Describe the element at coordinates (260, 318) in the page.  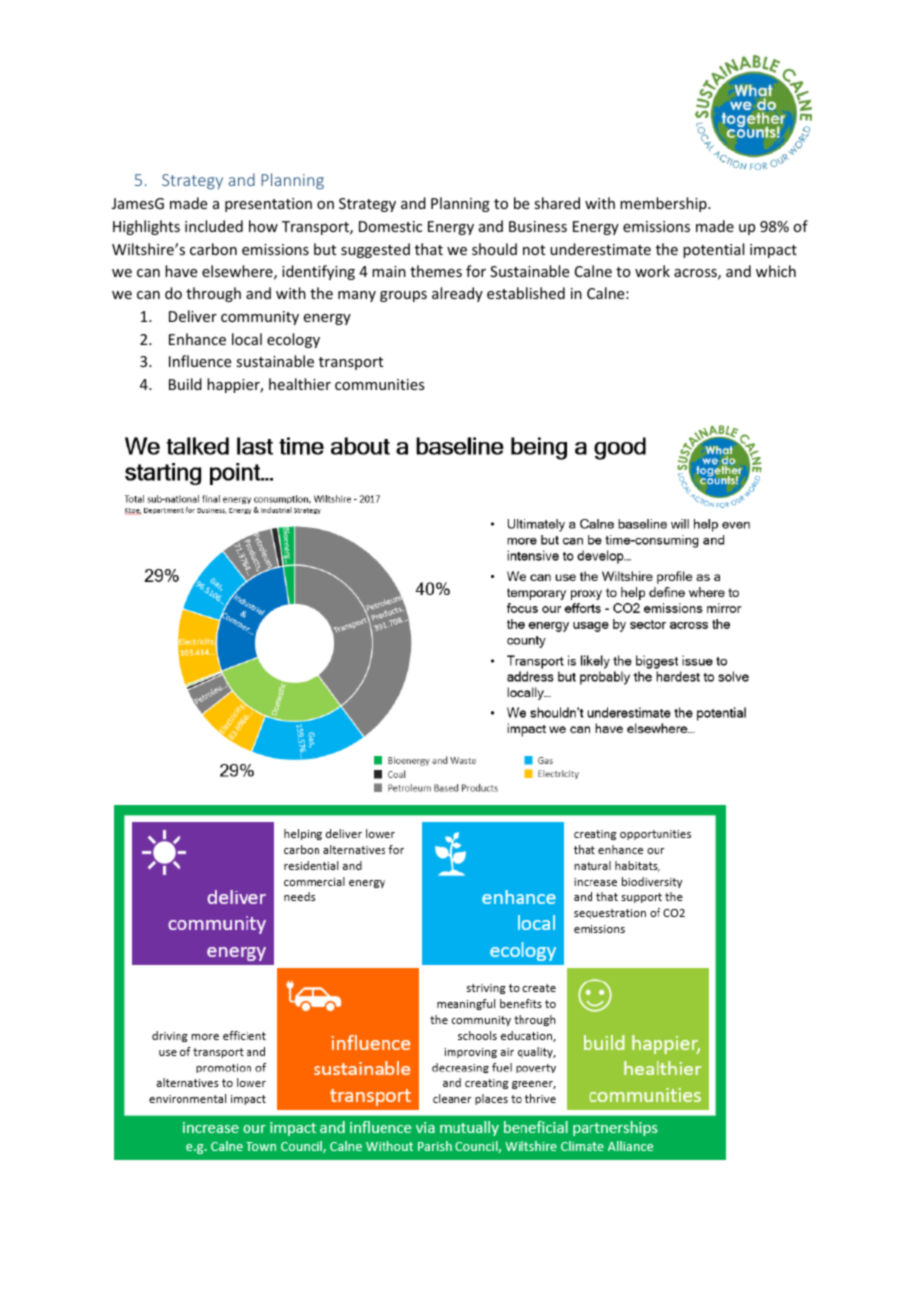
I see `community` at that location.
